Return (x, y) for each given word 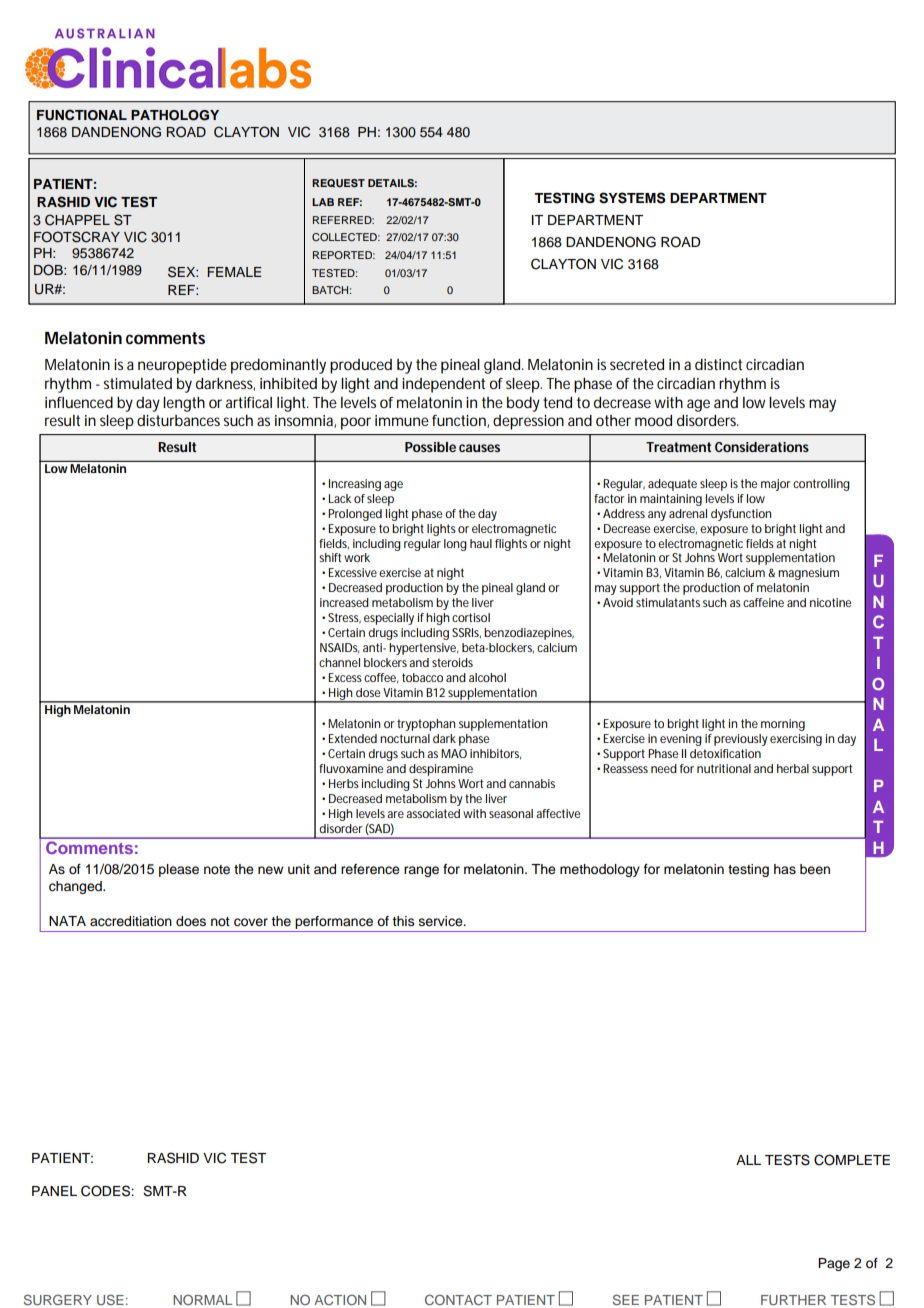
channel (339, 662)
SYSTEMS (632, 198)
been (815, 869)
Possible (430, 447)
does (191, 921)
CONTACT (458, 1300)
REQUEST (338, 183)
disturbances (178, 420)
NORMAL (202, 1299)
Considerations (762, 447)
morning (783, 725)
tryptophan (426, 725)
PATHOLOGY (175, 115)
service (442, 921)
